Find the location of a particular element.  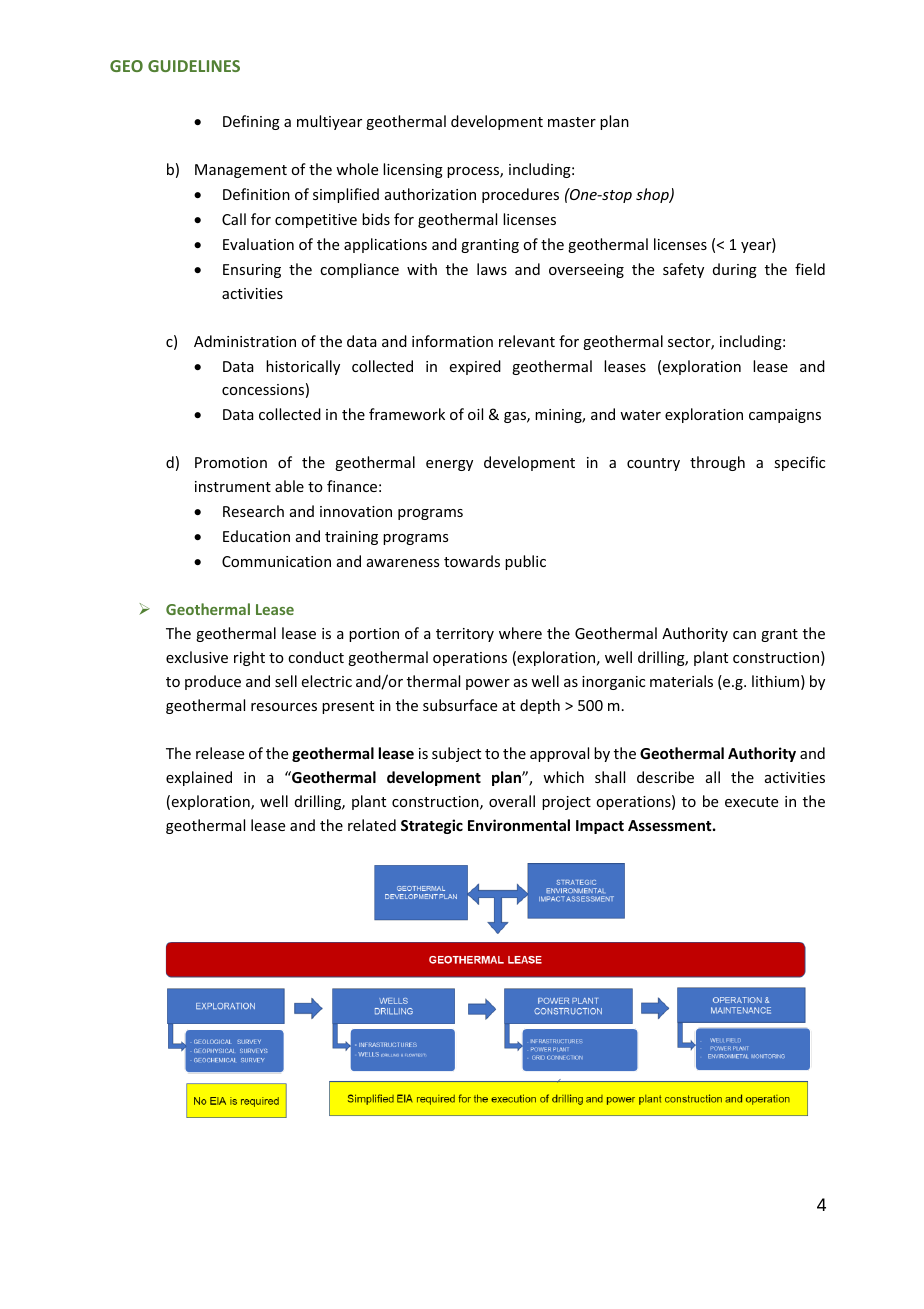

explained is located at coordinates (199, 778).
